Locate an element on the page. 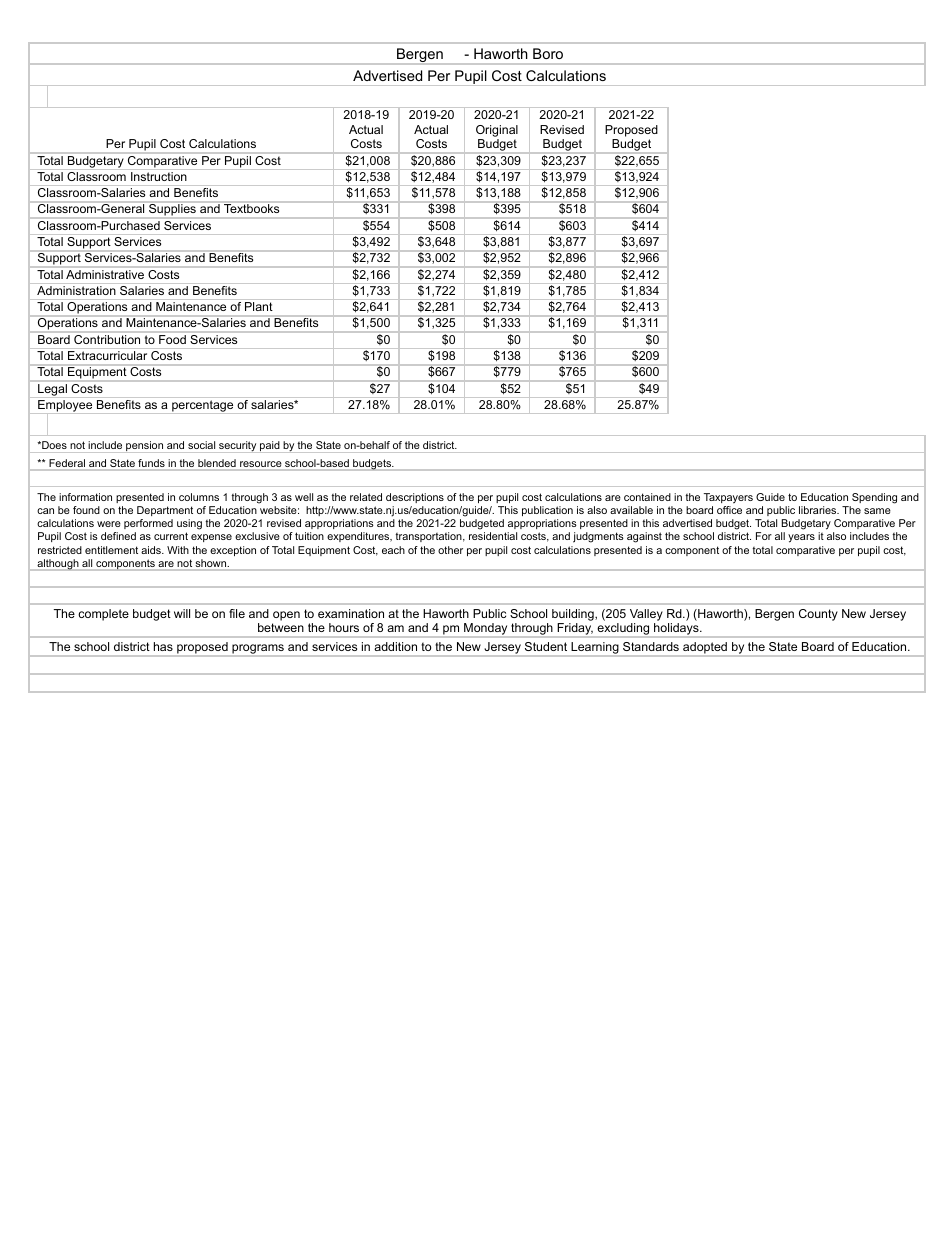  libraries is located at coordinates (819, 510).
